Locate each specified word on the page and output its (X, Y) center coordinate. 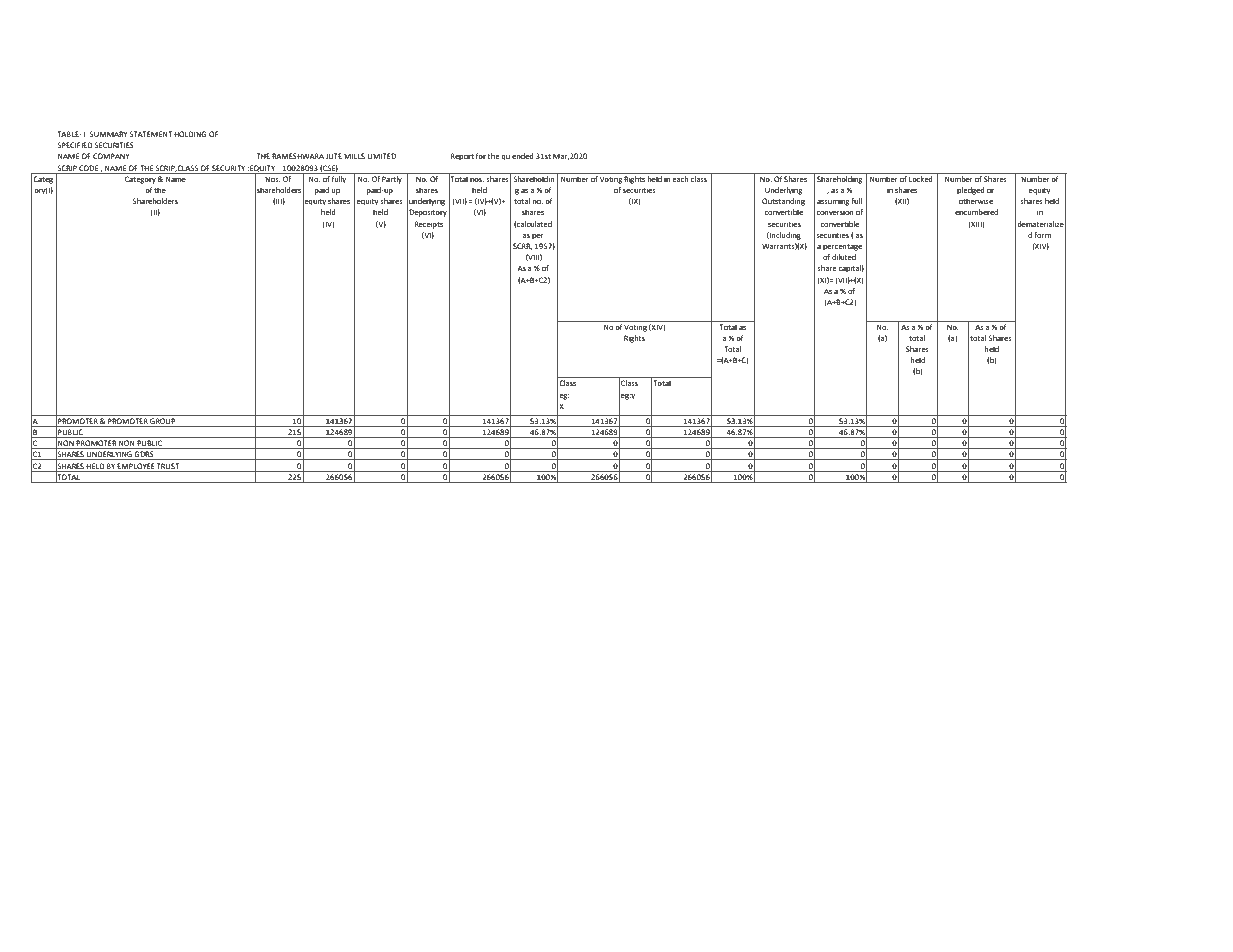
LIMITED (381, 156)
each (680, 177)
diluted (844, 257)
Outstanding (783, 202)
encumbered (976, 212)
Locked (921, 177)
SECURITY (228, 168)
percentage (842, 247)
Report (462, 157)
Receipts (429, 225)
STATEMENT (150, 134)
